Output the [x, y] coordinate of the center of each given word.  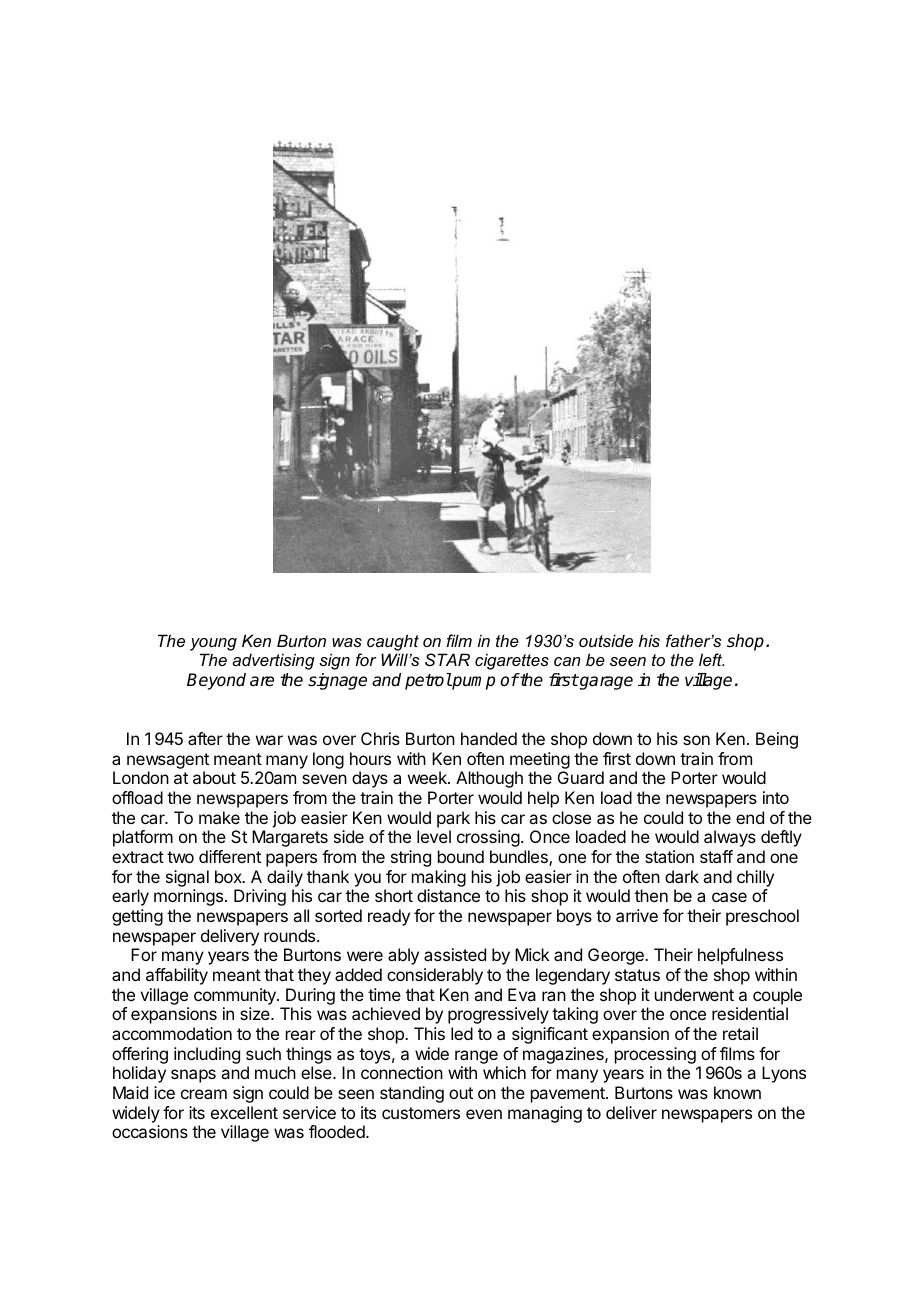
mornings [188, 897]
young [213, 644]
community [236, 996]
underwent [694, 994]
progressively [498, 1015]
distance [448, 895]
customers [421, 1113]
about [214, 777]
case [729, 897]
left [711, 659]
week [428, 777]
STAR [447, 659]
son [696, 740]
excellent [244, 1112]
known [737, 1092]
